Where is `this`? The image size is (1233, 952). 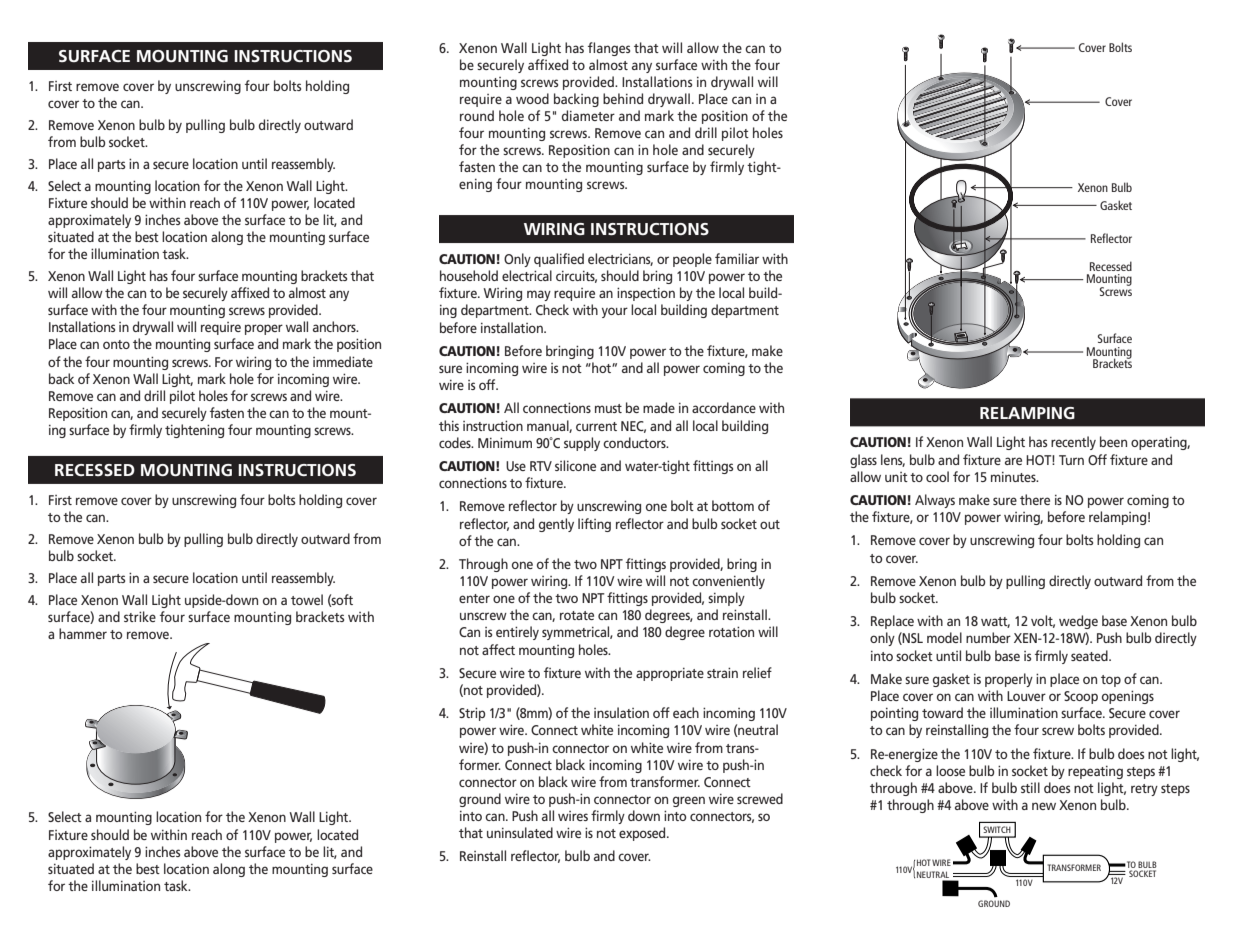
this is located at coordinates (449, 425).
